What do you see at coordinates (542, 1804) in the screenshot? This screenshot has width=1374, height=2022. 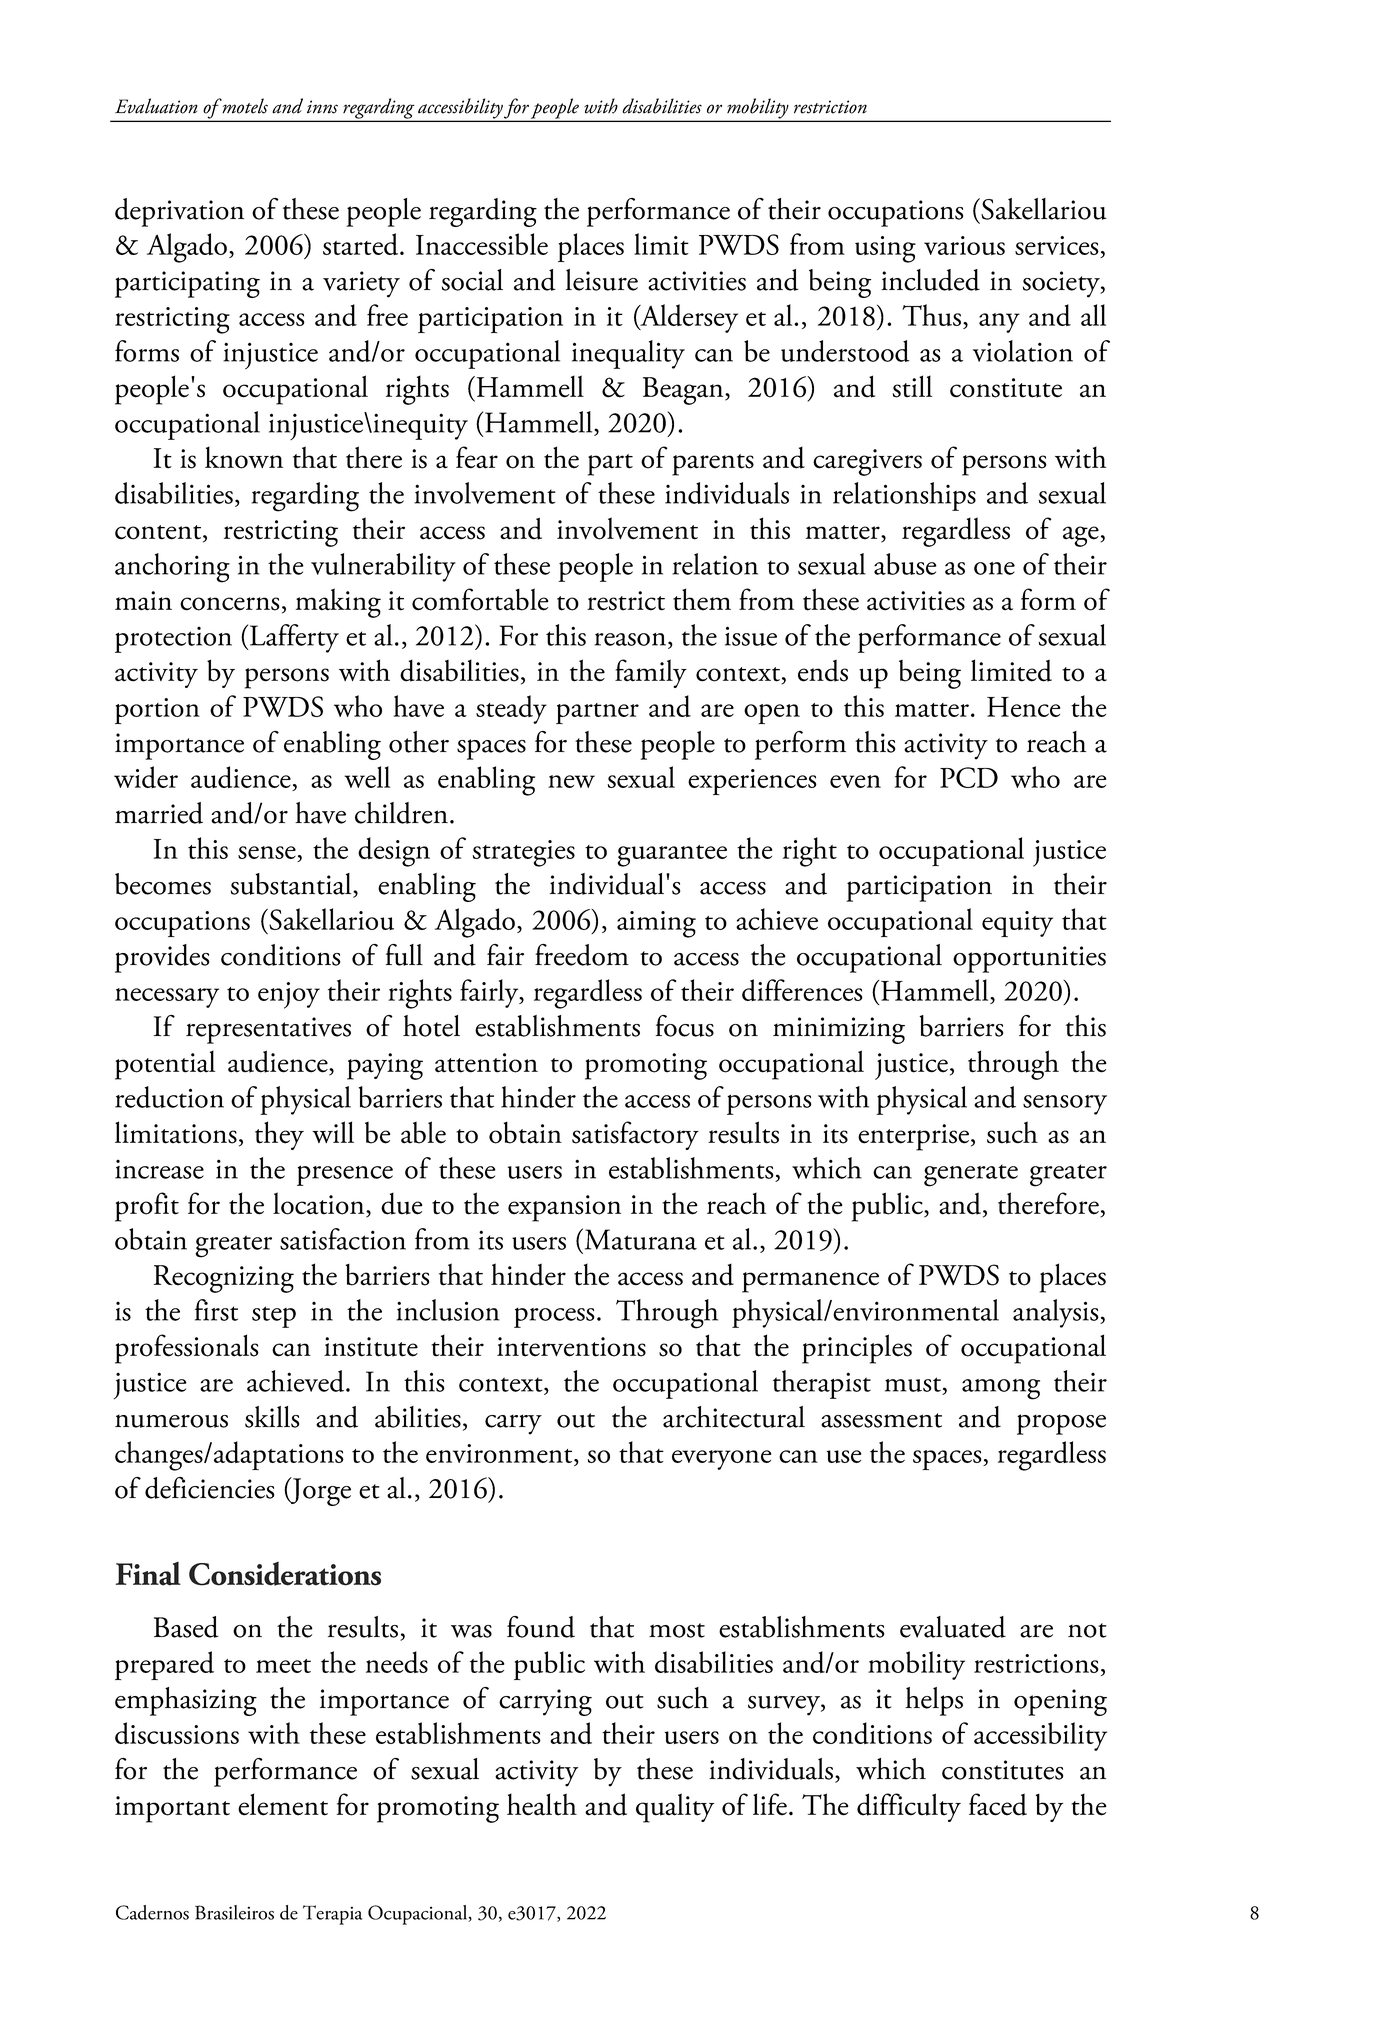 I see `health` at bounding box center [542, 1804].
